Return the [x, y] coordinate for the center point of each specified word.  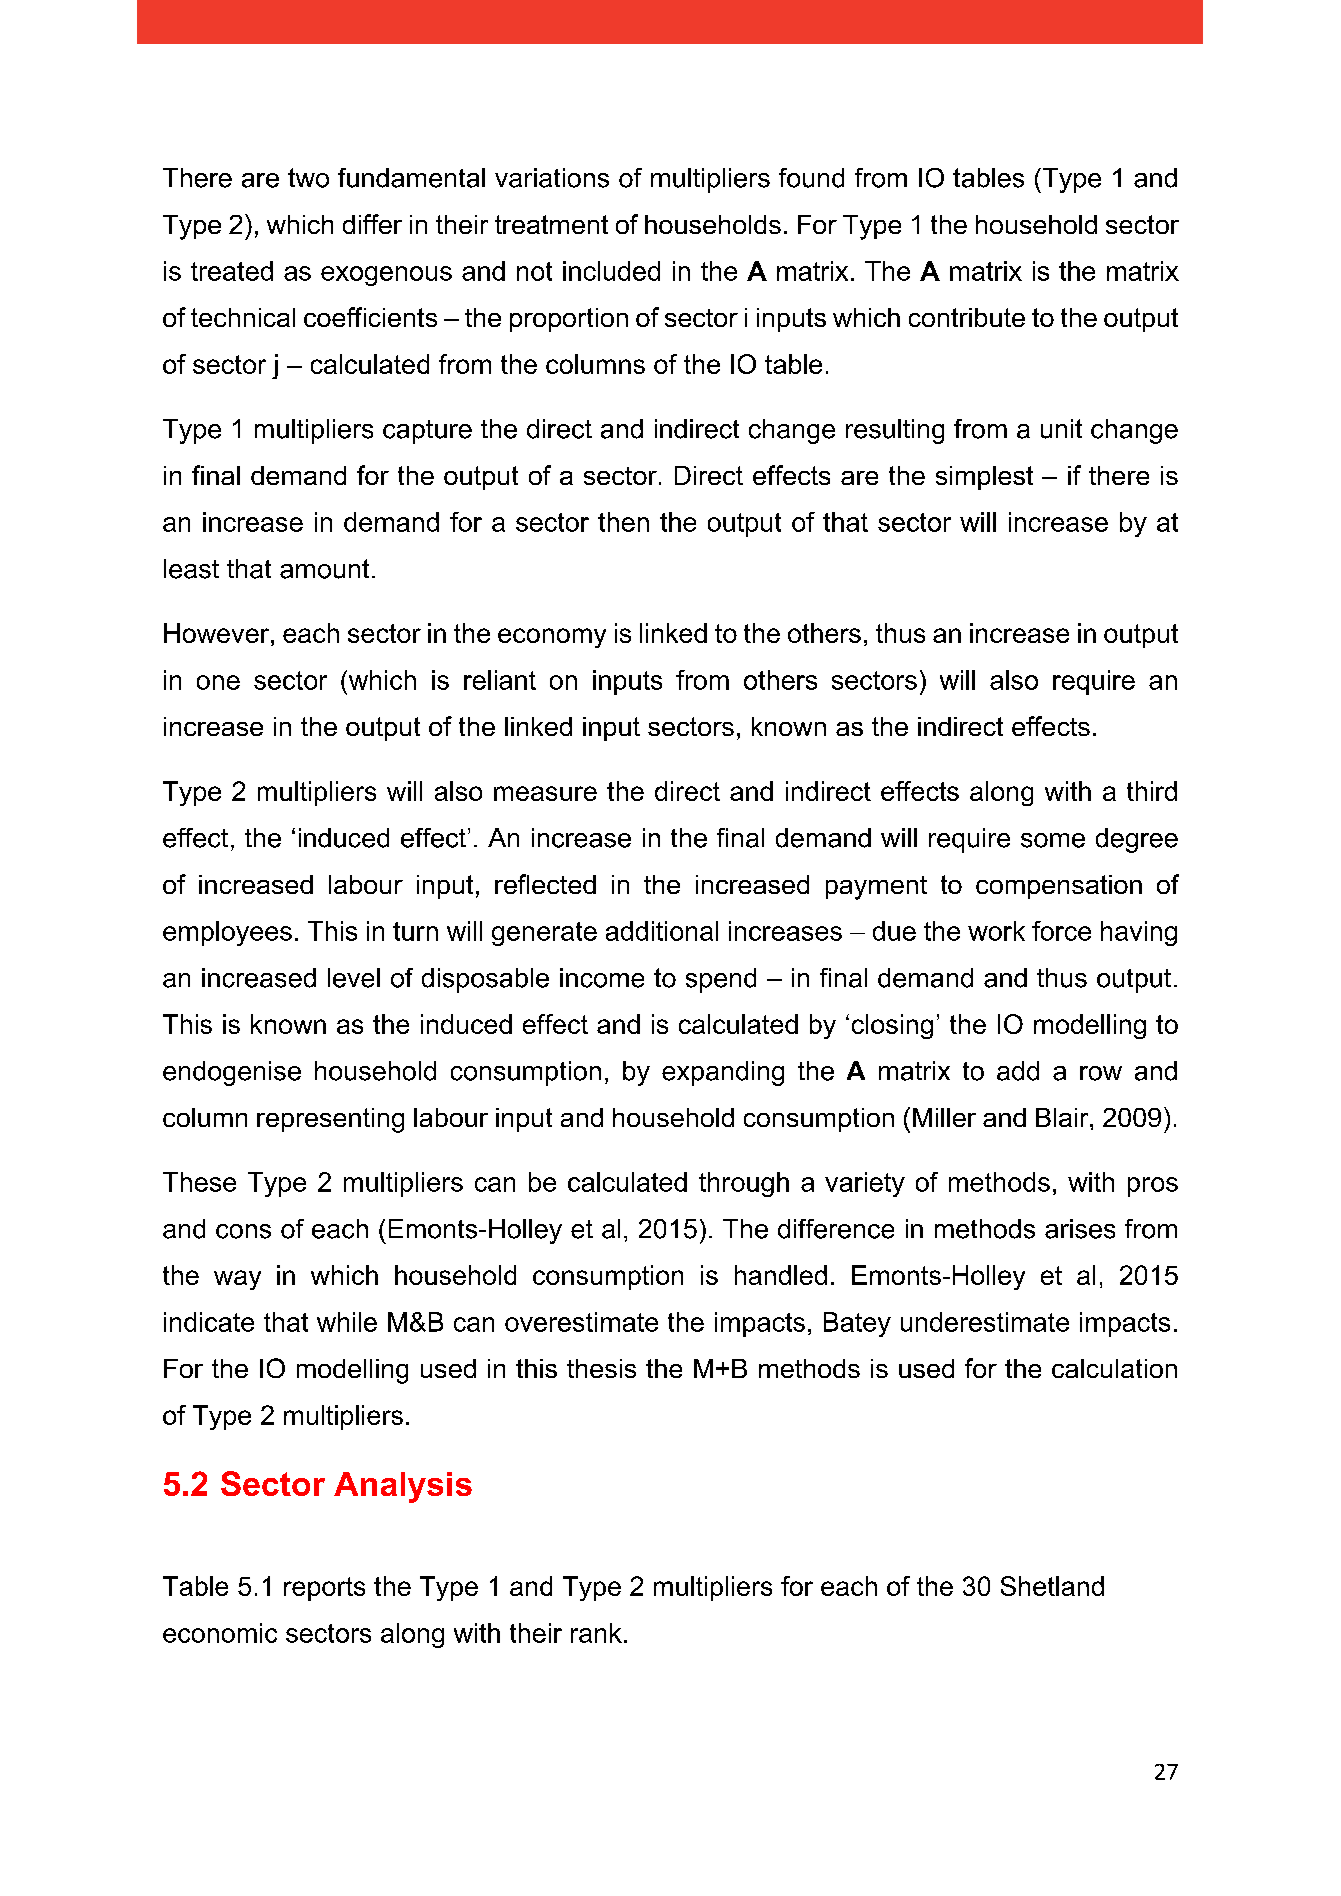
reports [324, 1589]
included [611, 271]
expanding [723, 1073]
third [1152, 791]
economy [552, 638]
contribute [967, 317]
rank [596, 1633]
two [308, 178]
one [218, 682]
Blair [1063, 1117]
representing [330, 1120]
